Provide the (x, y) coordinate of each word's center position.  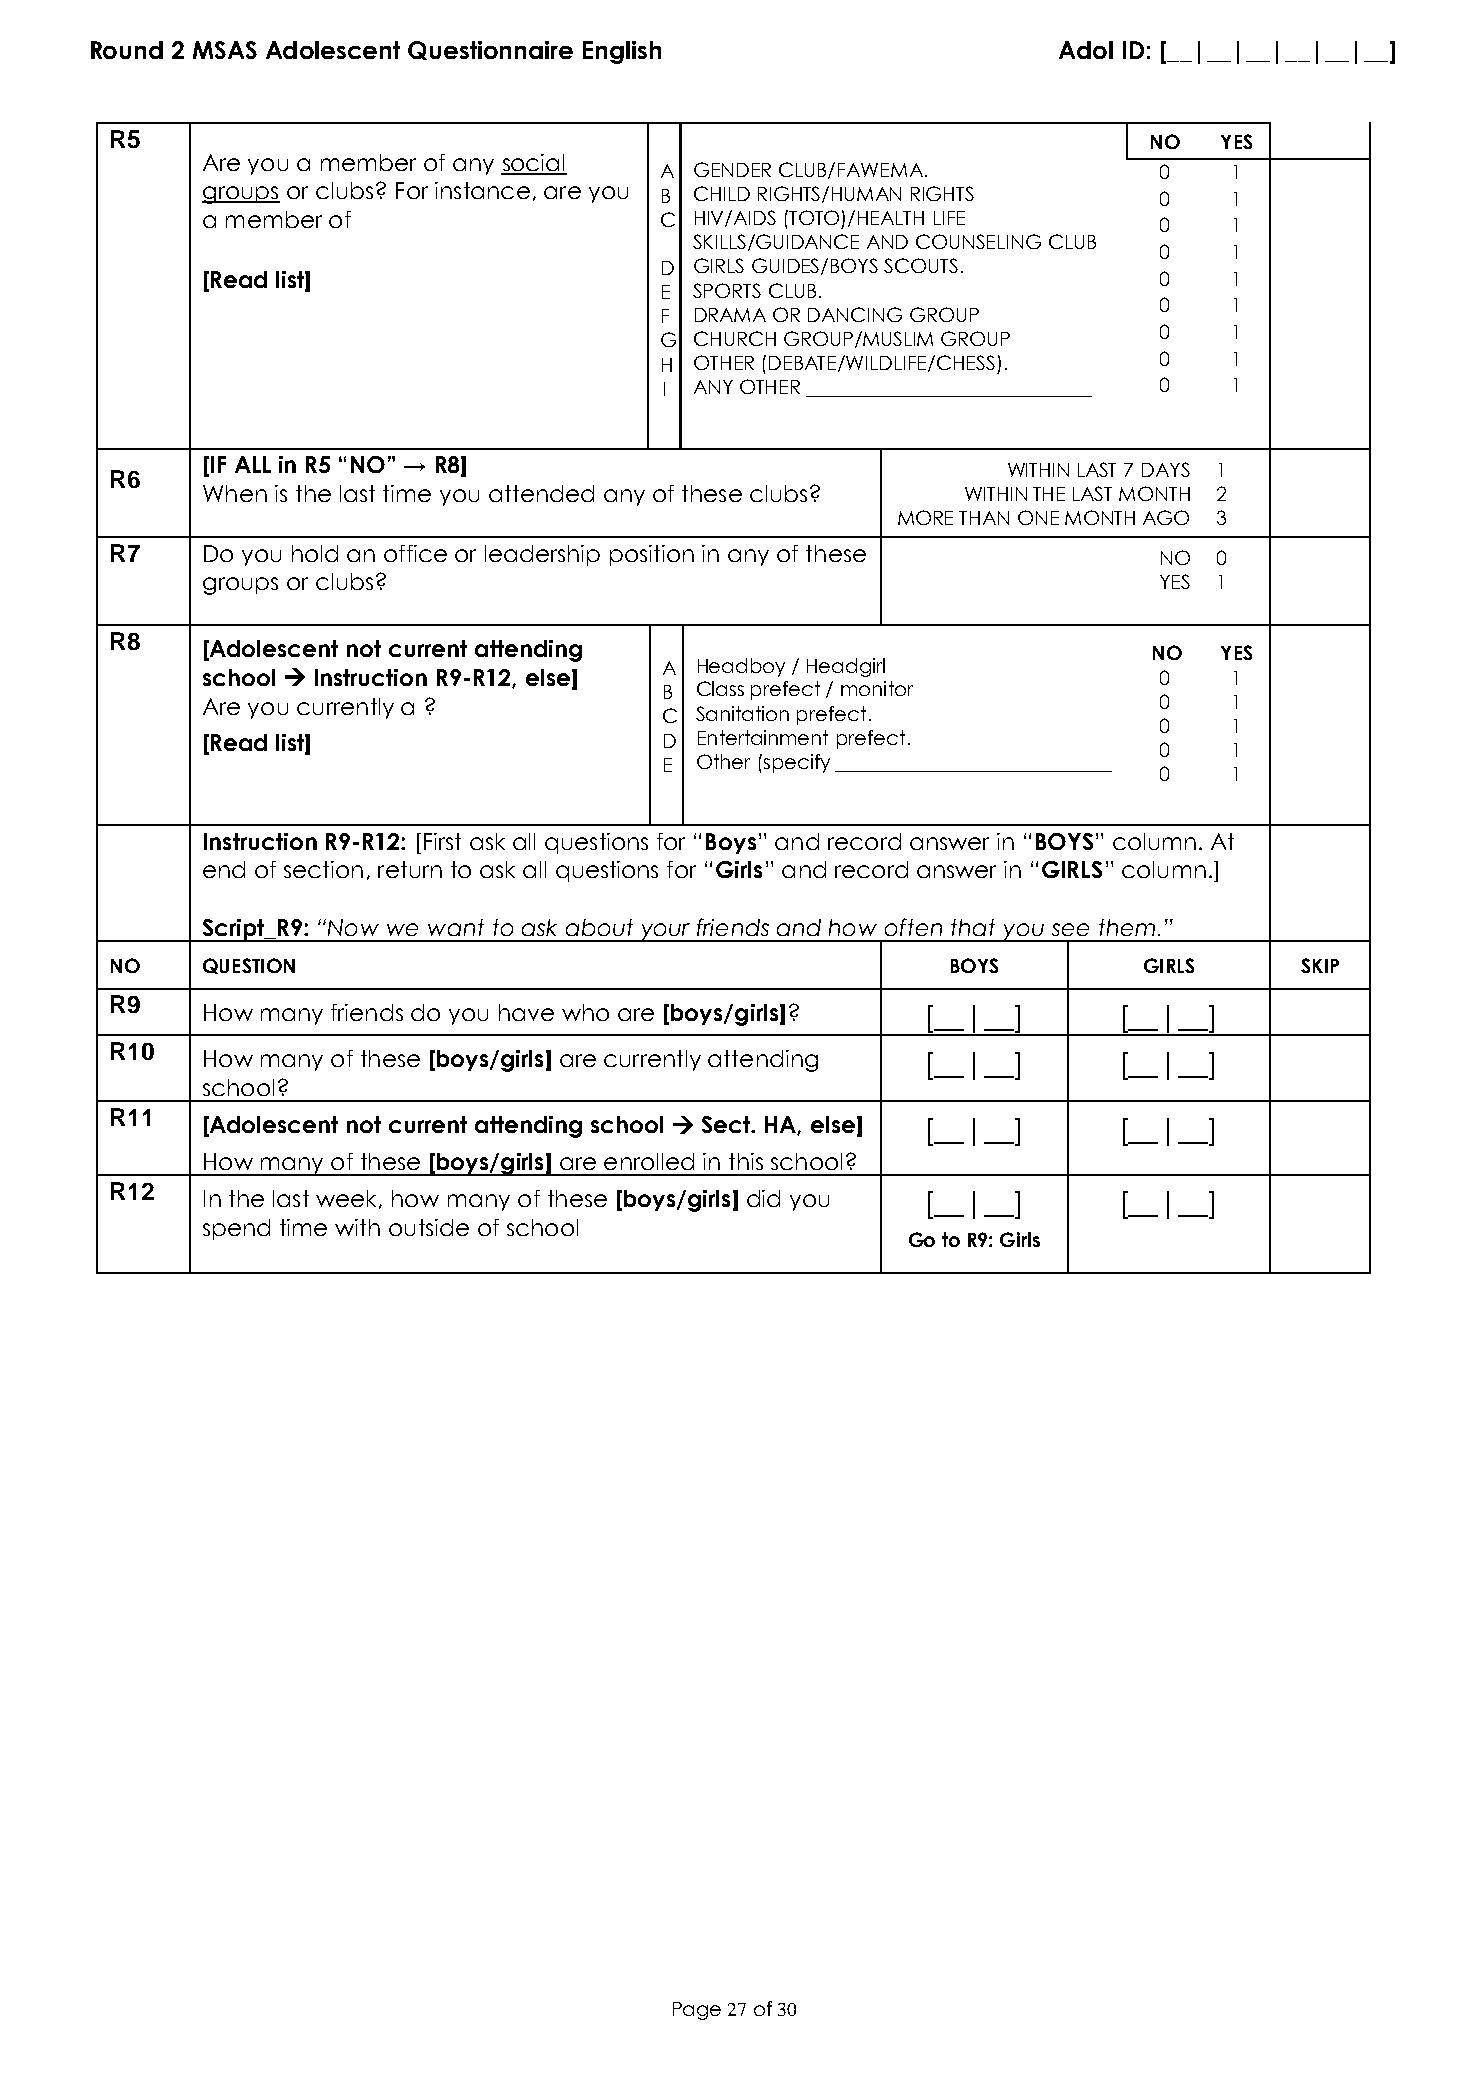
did (763, 1198)
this (746, 1161)
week (348, 1199)
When (235, 493)
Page (697, 2011)
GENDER (732, 169)
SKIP (1320, 965)
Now (353, 927)
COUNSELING (978, 241)
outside (429, 1227)
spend (236, 1229)
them (1127, 927)
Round (127, 50)
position (652, 555)
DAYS (1166, 469)
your (666, 932)
